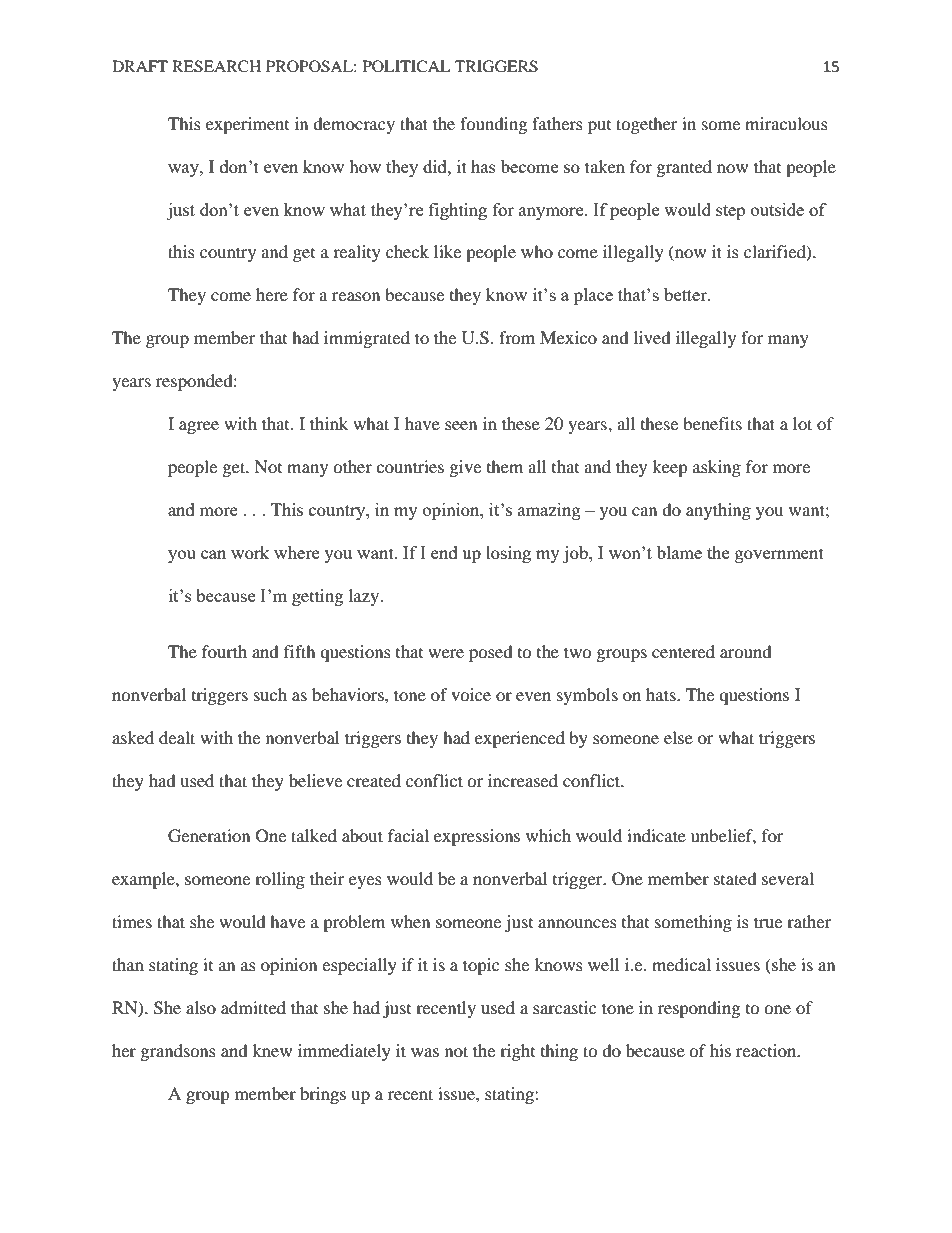 This screenshot has height=1233, width=952. Describe the element at coordinates (425, 1052) in the screenshot. I see `was` at that location.
